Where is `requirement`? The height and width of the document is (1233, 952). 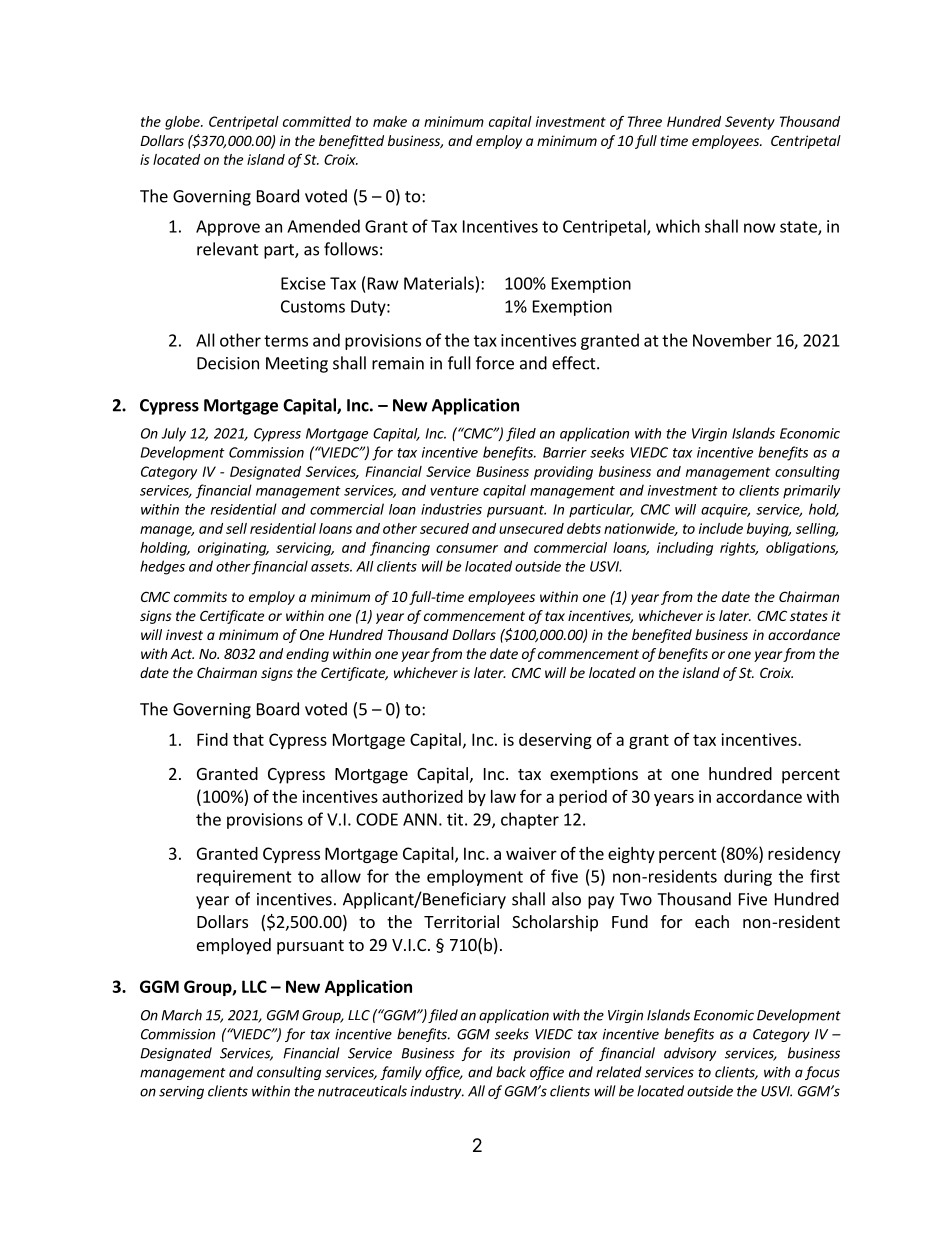
requirement is located at coordinates (244, 878).
